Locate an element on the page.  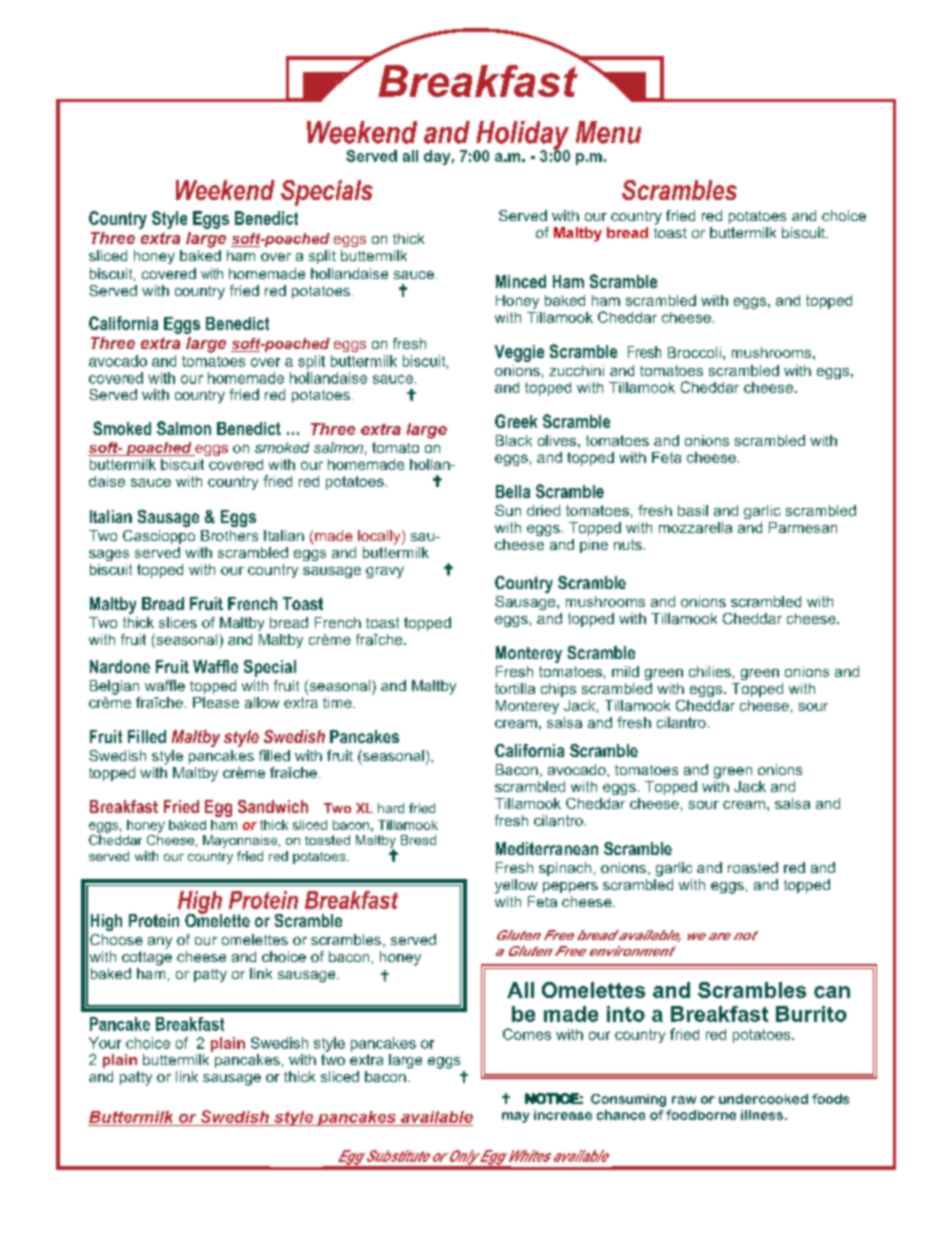
chilies is located at coordinates (710, 671).
